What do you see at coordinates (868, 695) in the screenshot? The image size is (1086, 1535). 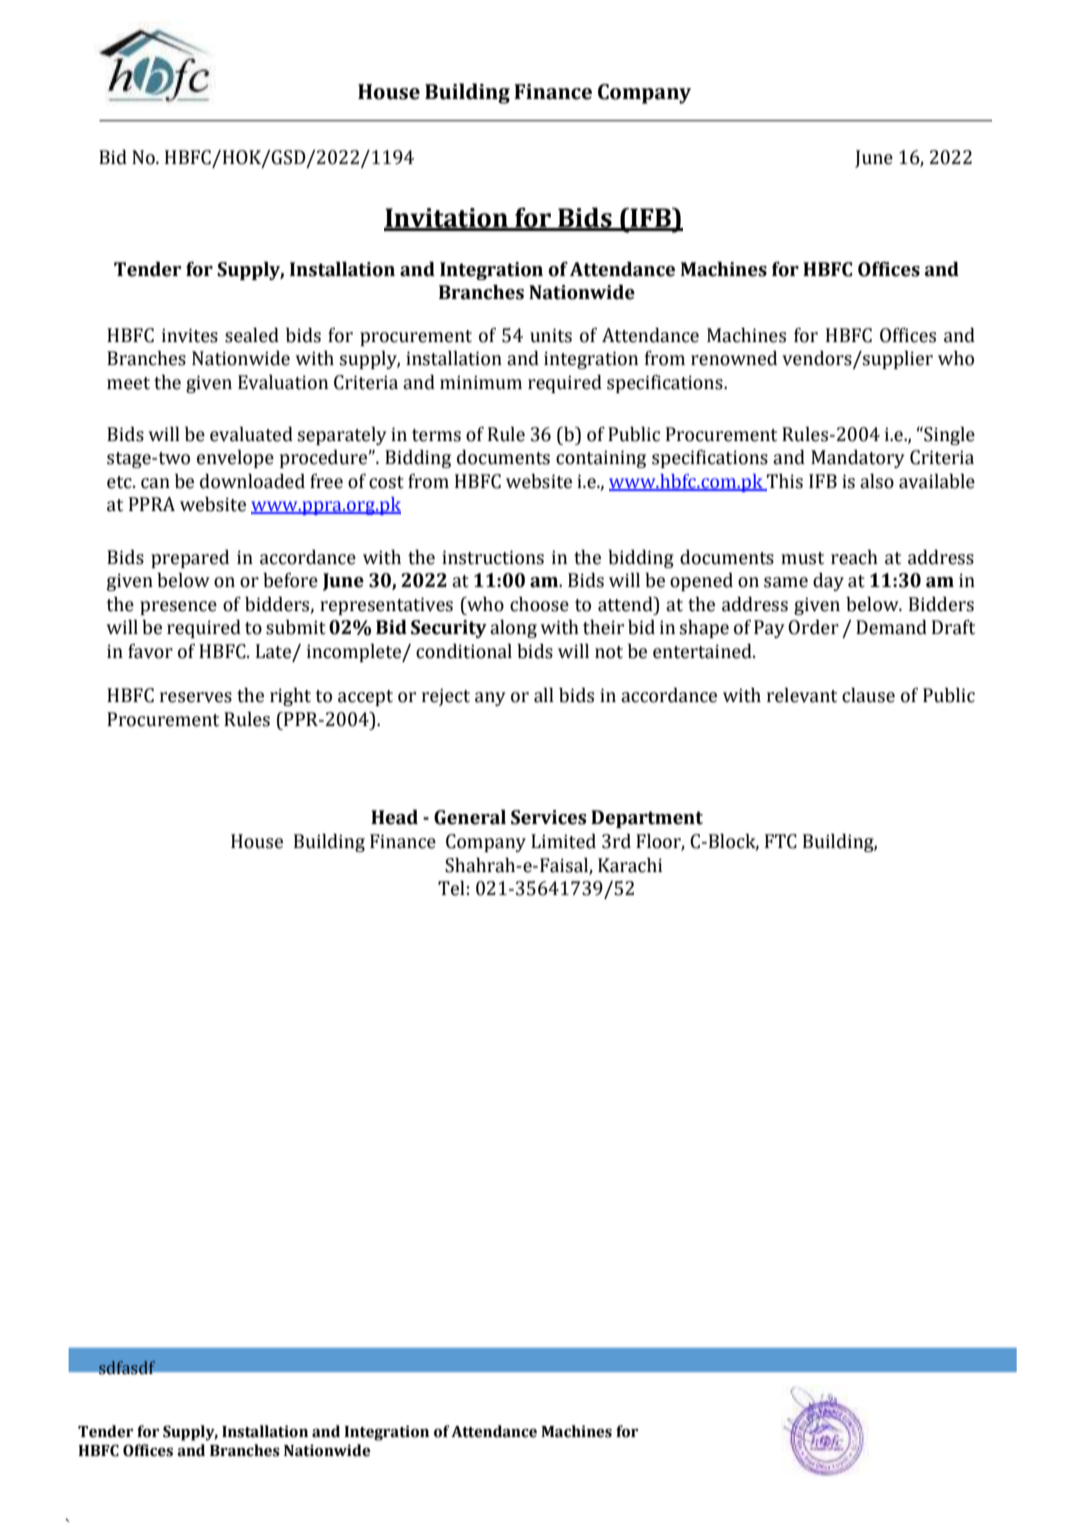 I see `clause` at bounding box center [868, 695].
